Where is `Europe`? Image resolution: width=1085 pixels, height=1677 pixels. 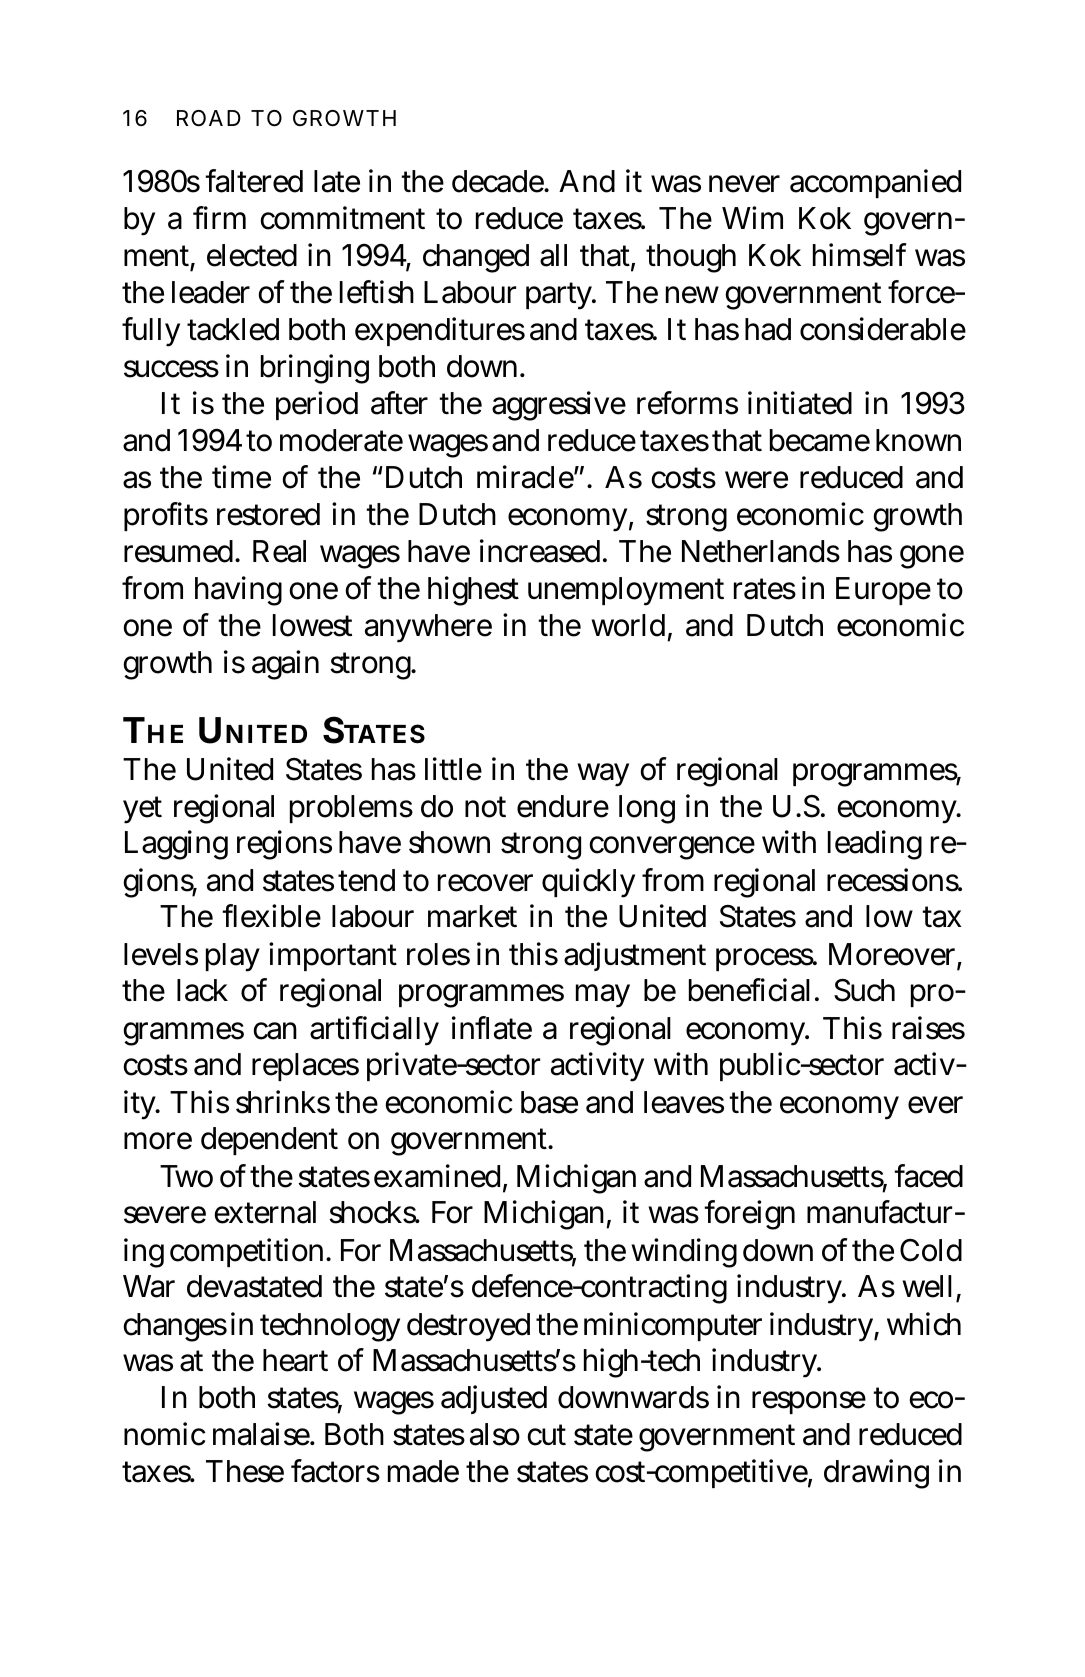
Europe is located at coordinates (883, 591).
